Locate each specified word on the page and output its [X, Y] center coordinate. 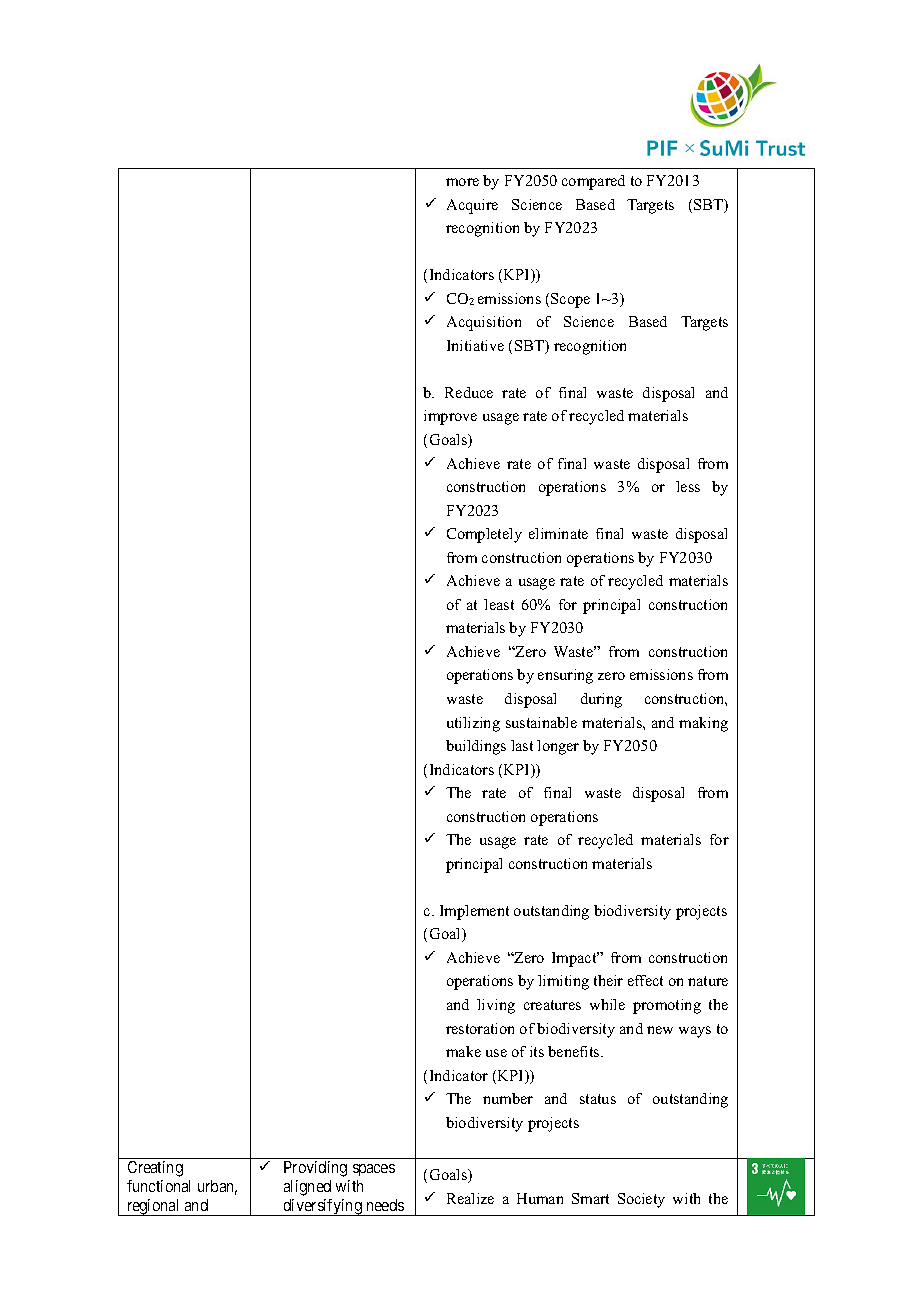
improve [450, 417]
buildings [476, 747]
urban [217, 1187]
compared [593, 182]
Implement [474, 912]
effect [645, 980]
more [462, 182]
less [688, 486]
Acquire [472, 206]
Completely [484, 535]
